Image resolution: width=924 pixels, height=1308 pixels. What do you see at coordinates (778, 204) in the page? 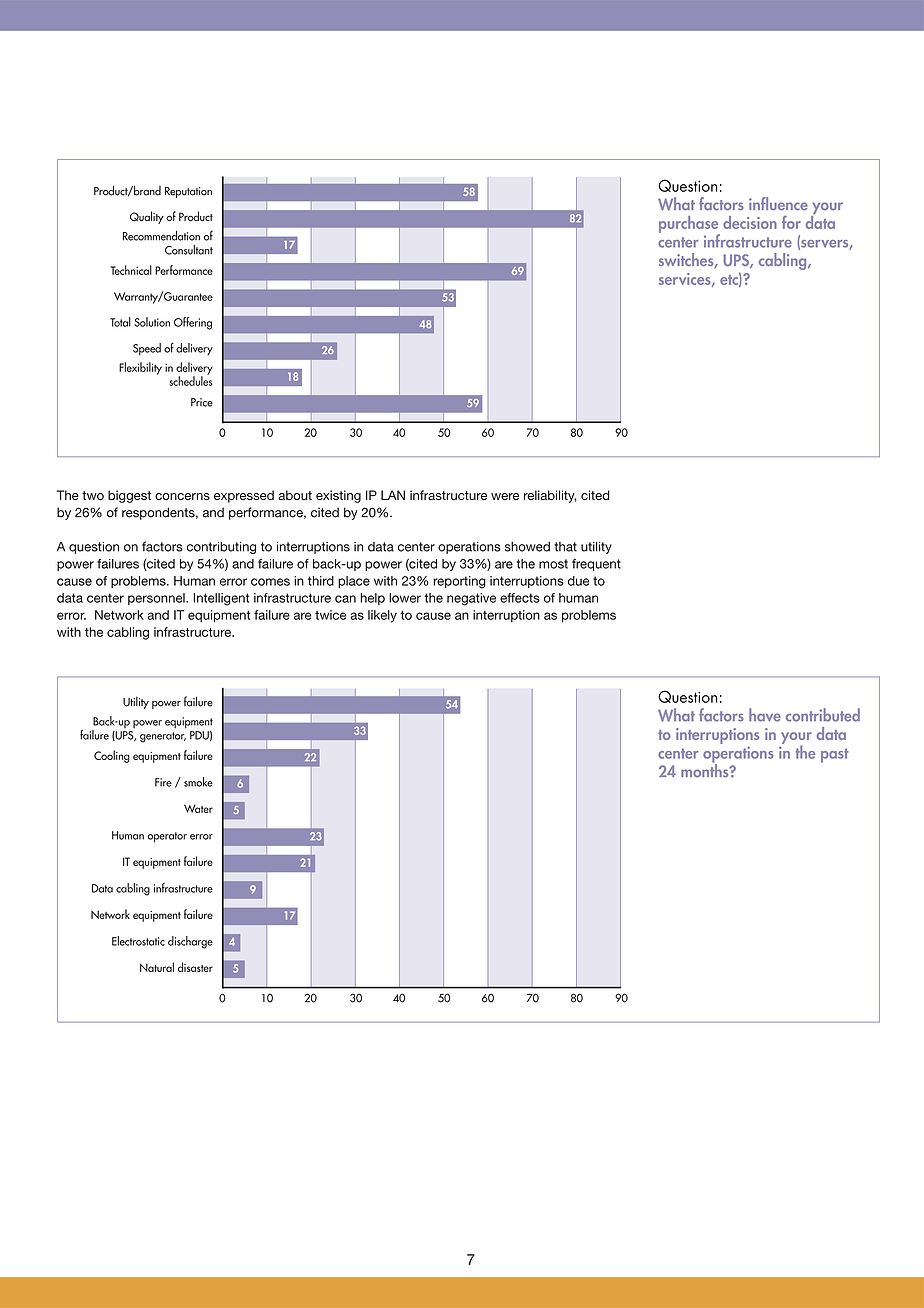
I see `influence` at bounding box center [778, 204].
